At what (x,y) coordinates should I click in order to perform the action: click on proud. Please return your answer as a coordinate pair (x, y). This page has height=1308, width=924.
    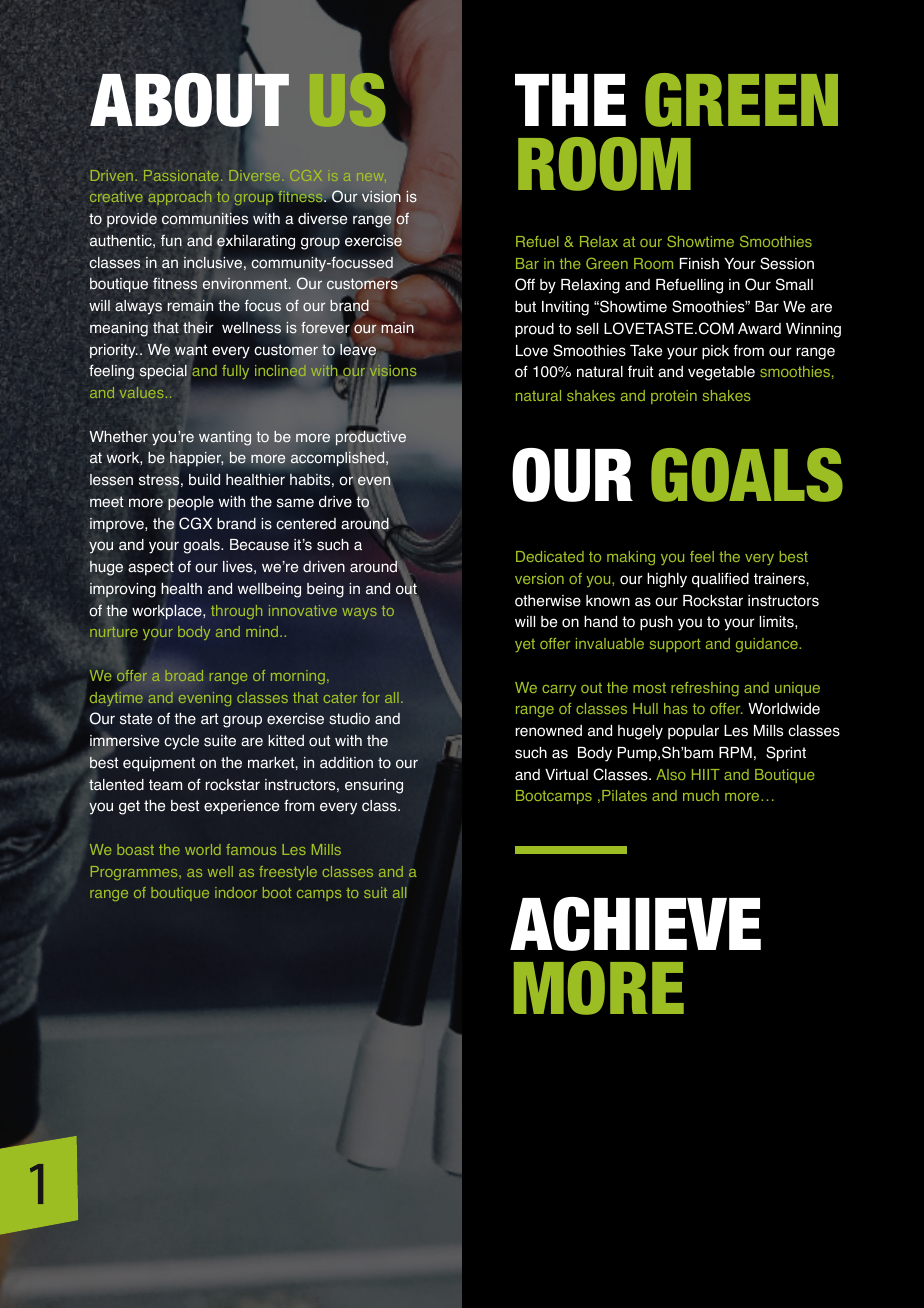
    Looking at the image, I should click on (534, 330).
